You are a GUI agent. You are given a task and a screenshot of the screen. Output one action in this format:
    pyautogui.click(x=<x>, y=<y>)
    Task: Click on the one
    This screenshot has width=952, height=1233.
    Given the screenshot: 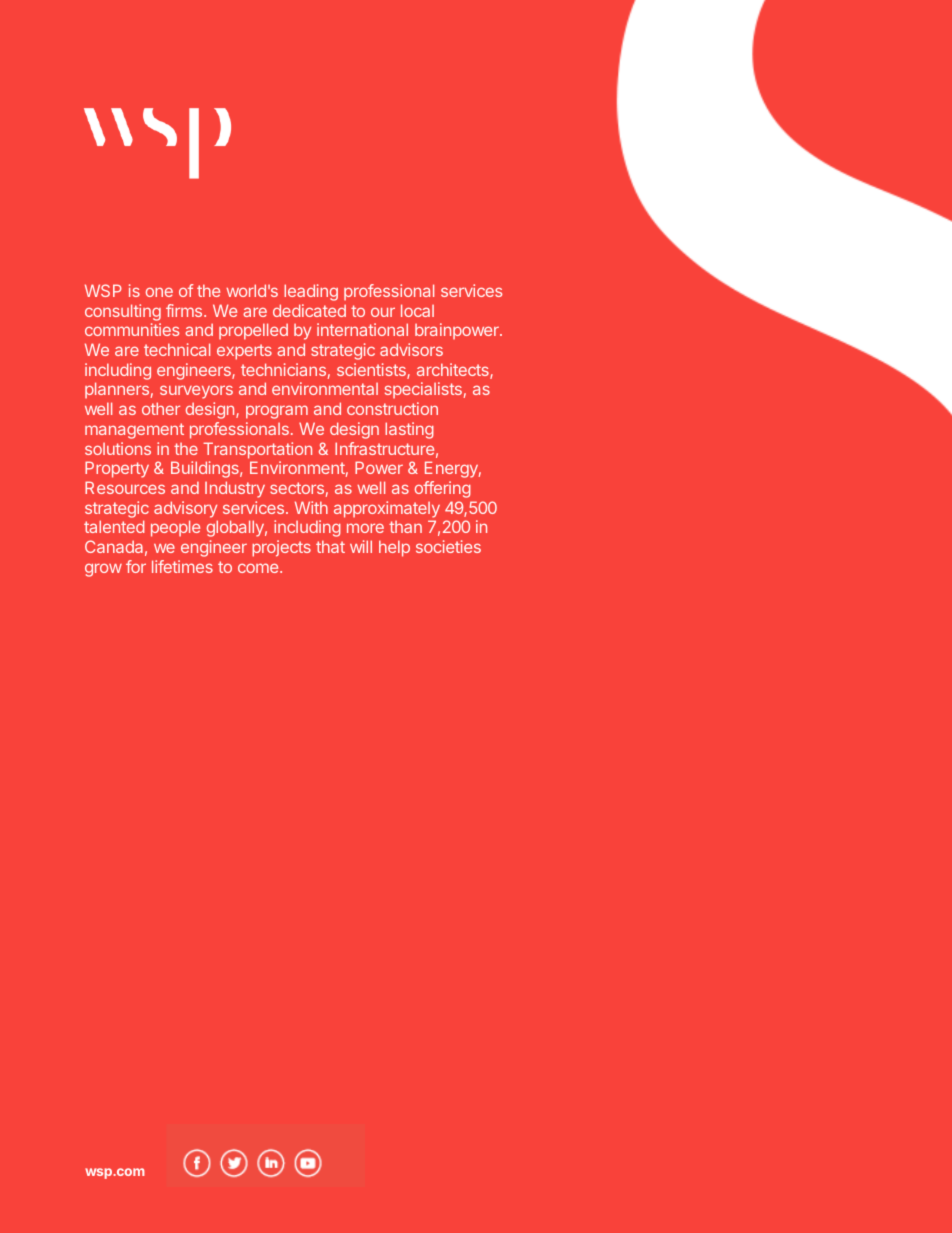 What is the action you would take?
    pyautogui.click(x=159, y=292)
